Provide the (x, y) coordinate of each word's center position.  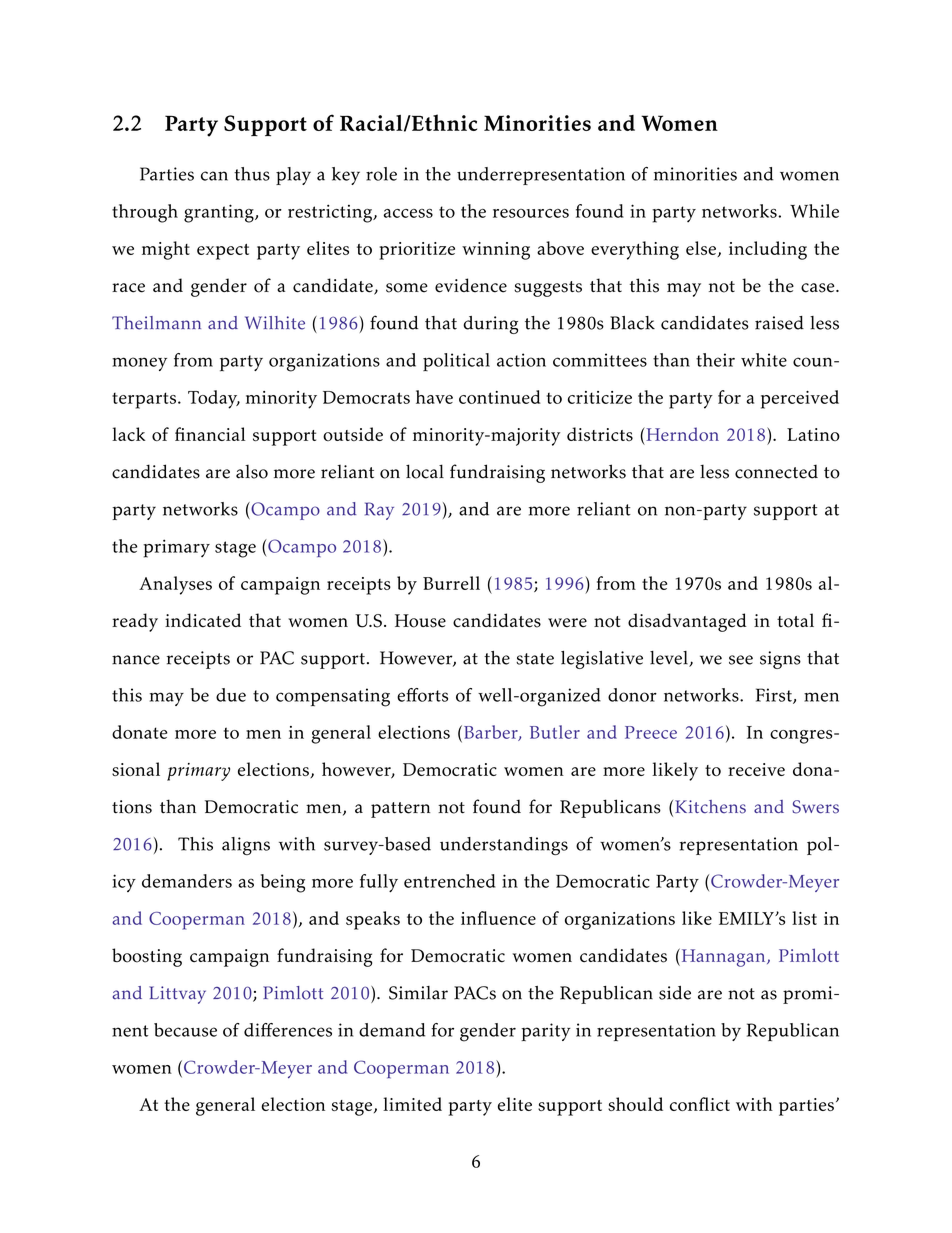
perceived (800, 399)
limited (412, 1104)
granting (220, 213)
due (231, 695)
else (702, 249)
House (420, 621)
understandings (504, 846)
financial (210, 434)
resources (531, 213)
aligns (246, 846)
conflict (700, 1104)
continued (500, 397)
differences (288, 1030)
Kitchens (710, 807)
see (741, 660)
